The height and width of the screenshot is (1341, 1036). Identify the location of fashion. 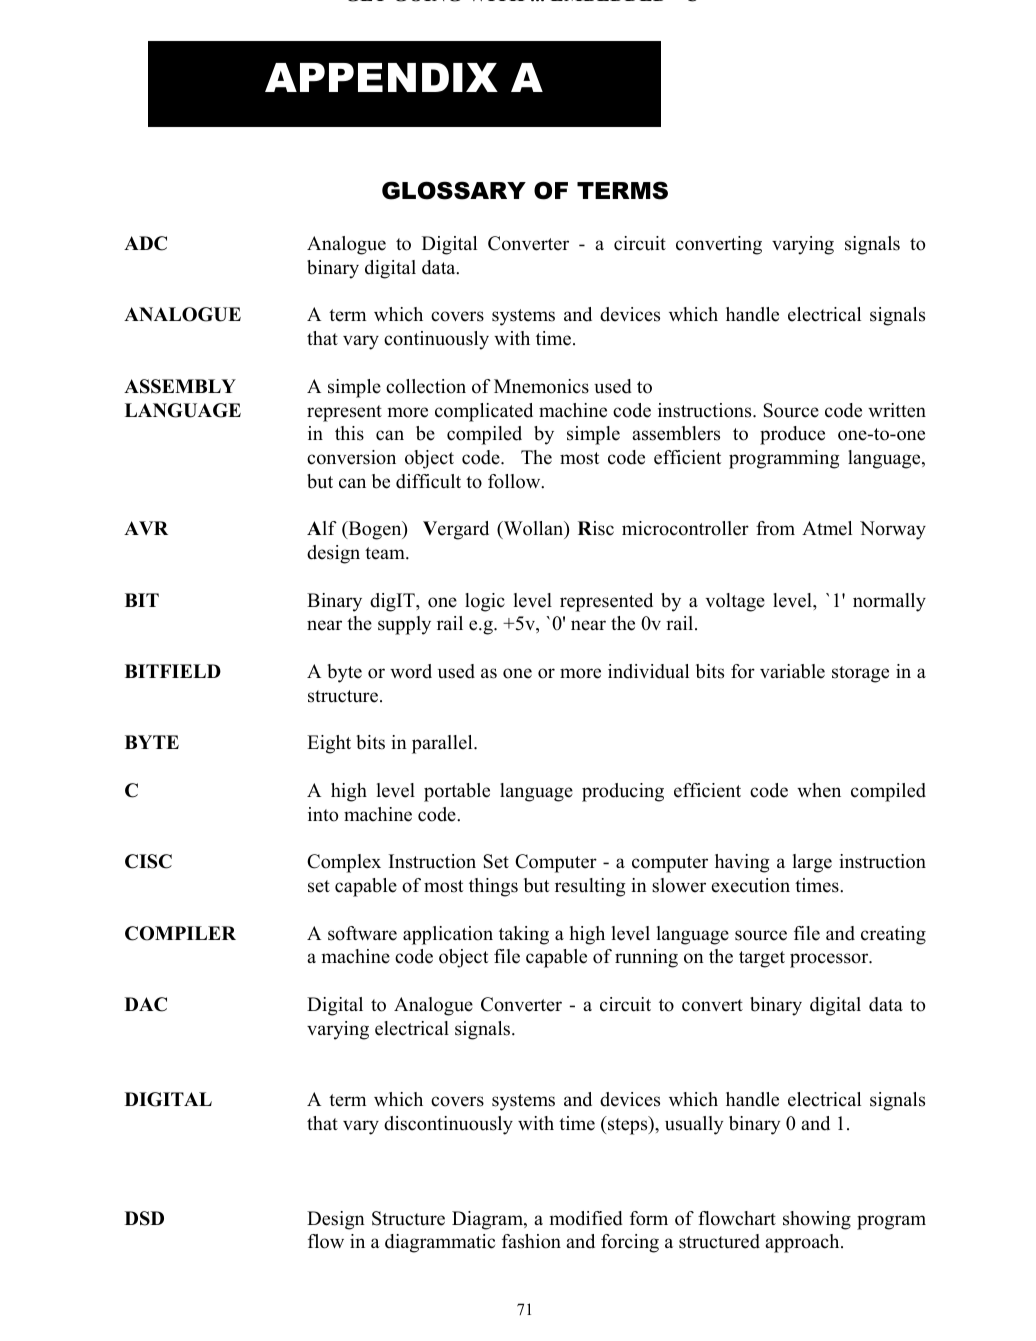
(531, 1241).
